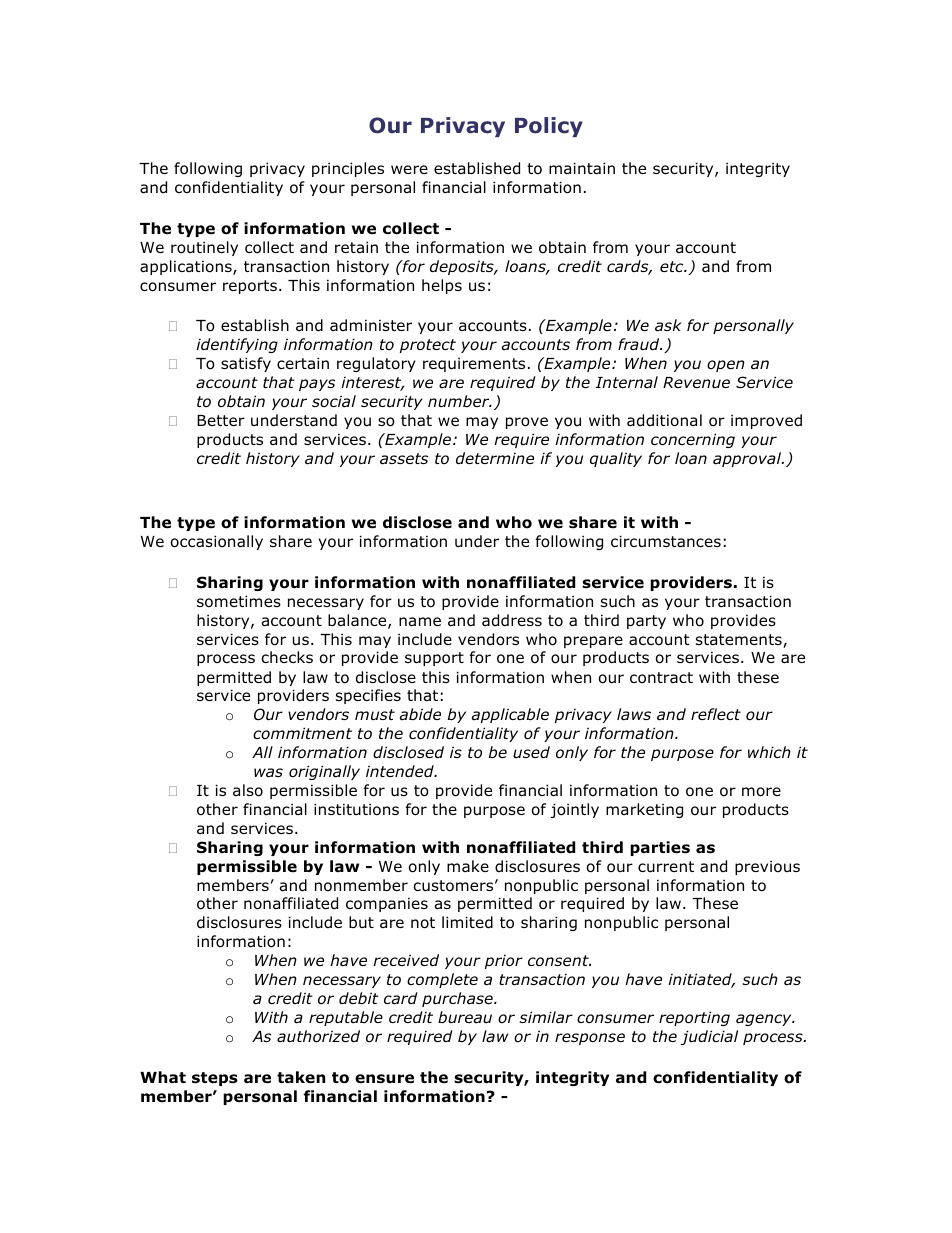 The height and width of the page is (1233, 952). I want to click on party, so click(646, 622).
